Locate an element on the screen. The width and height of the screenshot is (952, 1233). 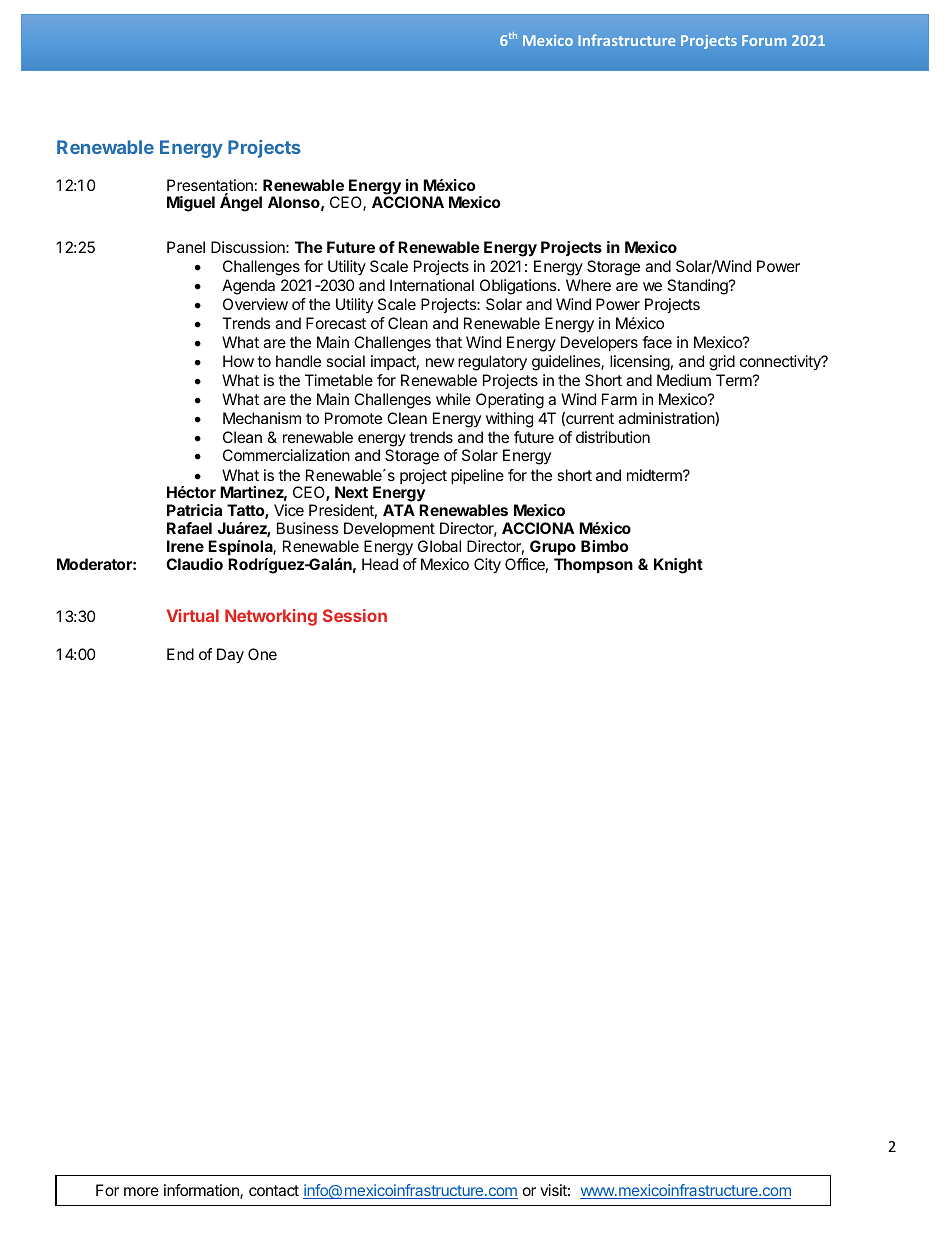
International is located at coordinates (432, 285).
